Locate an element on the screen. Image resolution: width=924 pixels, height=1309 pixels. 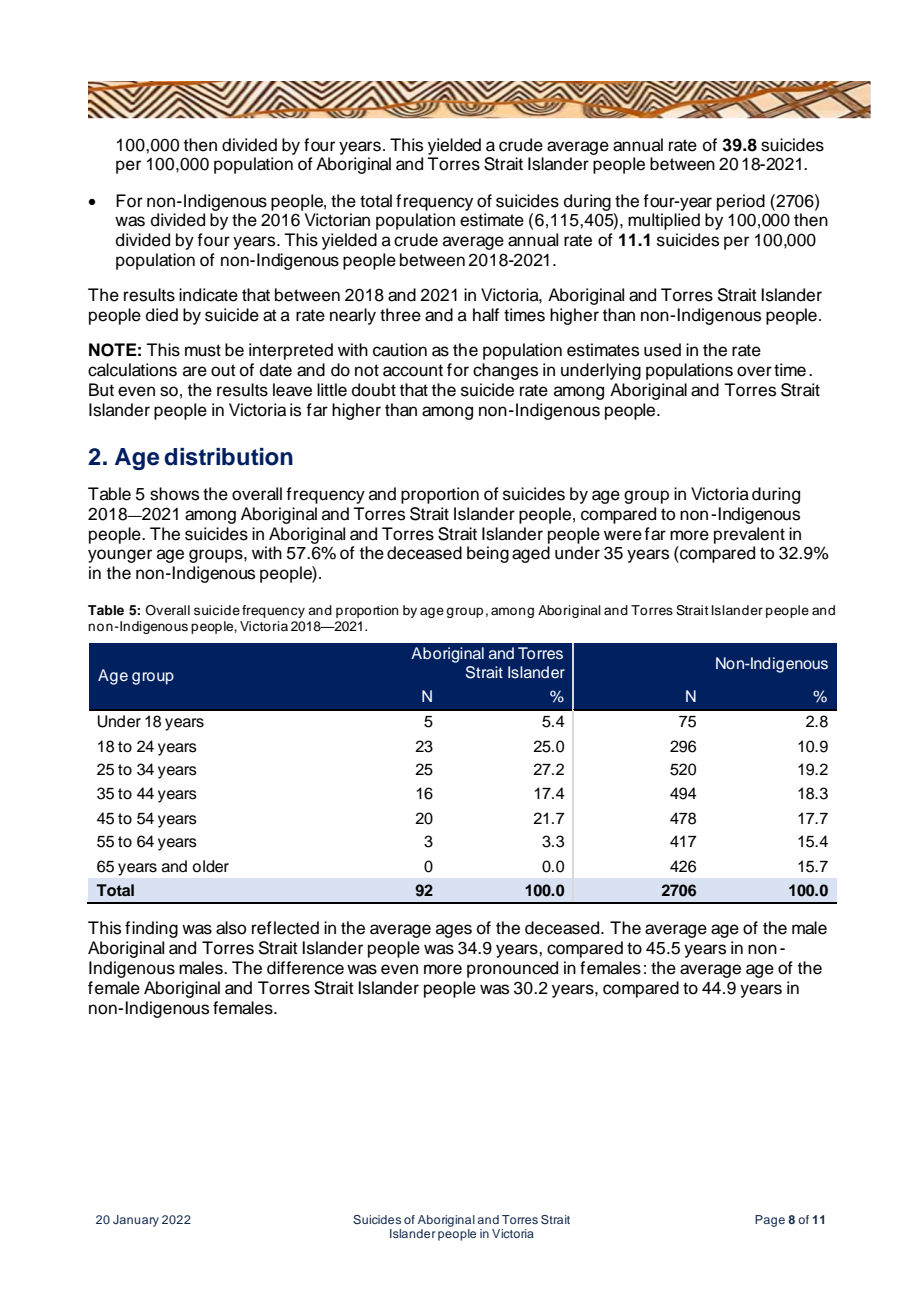
multiplied is located at coordinates (664, 221).
